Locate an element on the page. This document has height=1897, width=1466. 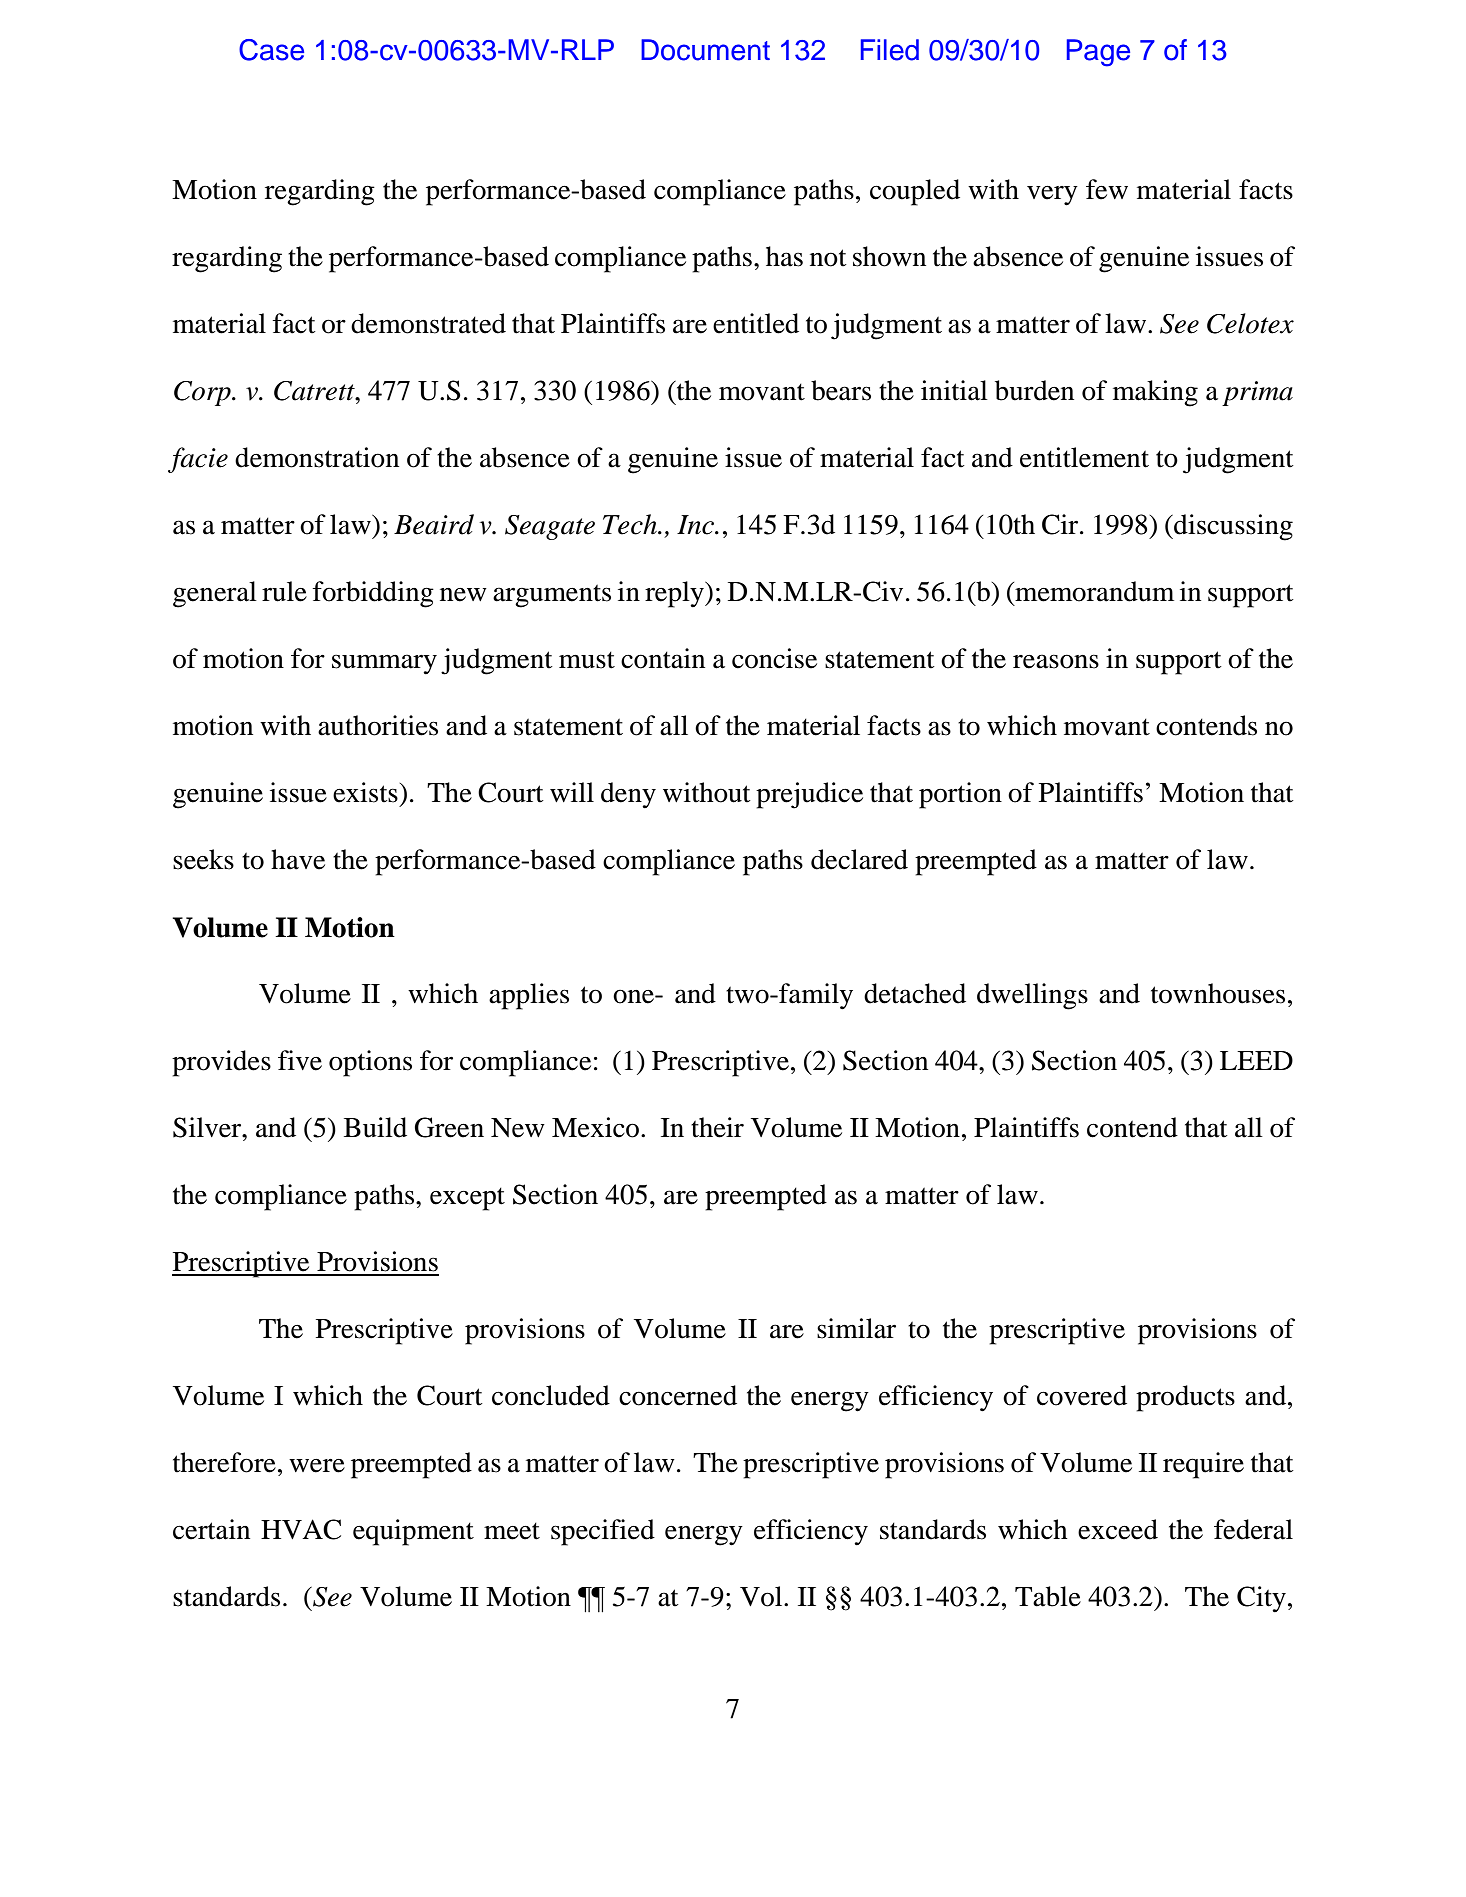
memorandum is located at coordinates (1093, 591).
